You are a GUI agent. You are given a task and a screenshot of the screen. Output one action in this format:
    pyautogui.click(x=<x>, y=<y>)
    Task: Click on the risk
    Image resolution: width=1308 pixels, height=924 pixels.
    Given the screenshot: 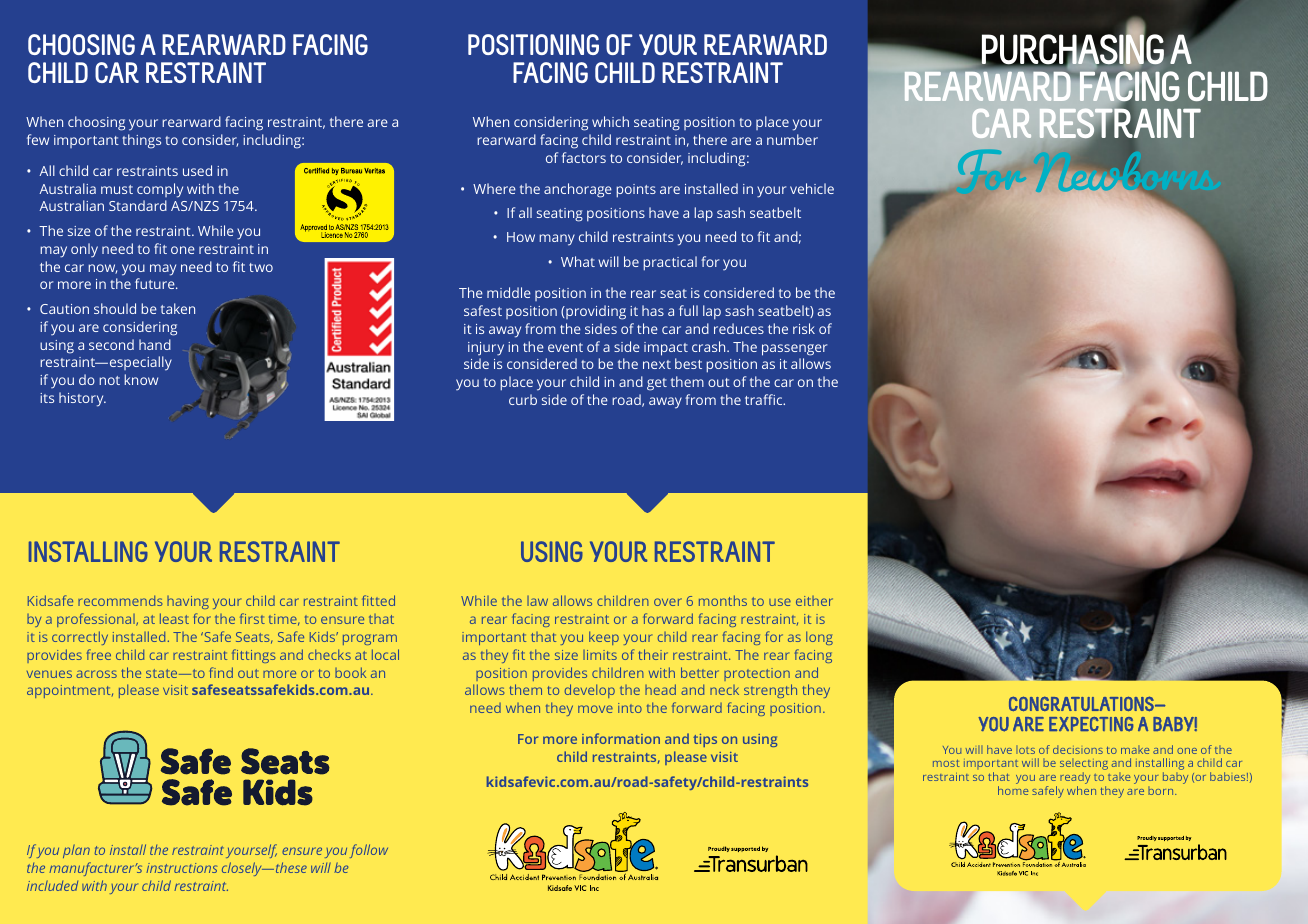 What is the action you would take?
    pyautogui.click(x=804, y=328)
